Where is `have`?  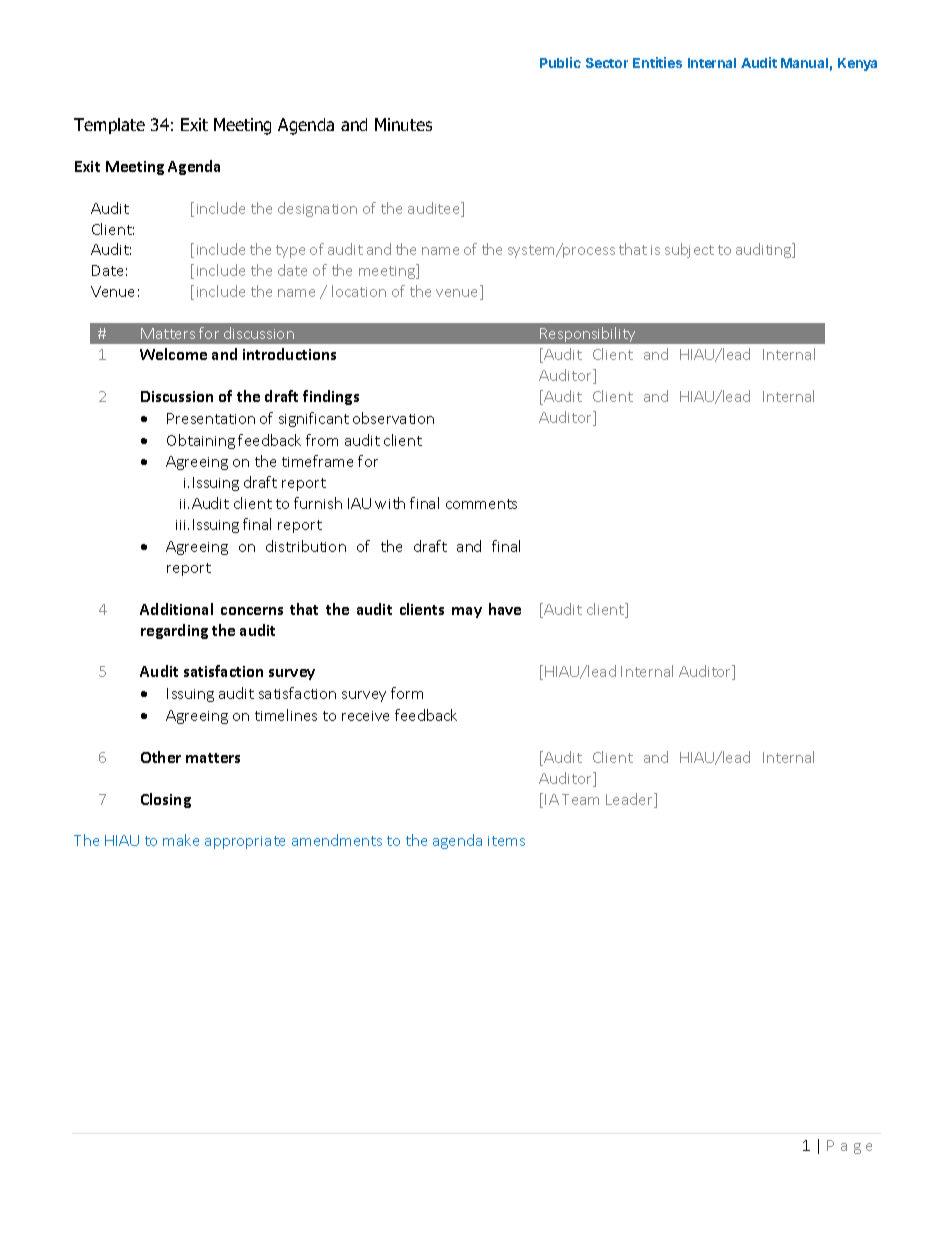
have is located at coordinates (505, 609).
